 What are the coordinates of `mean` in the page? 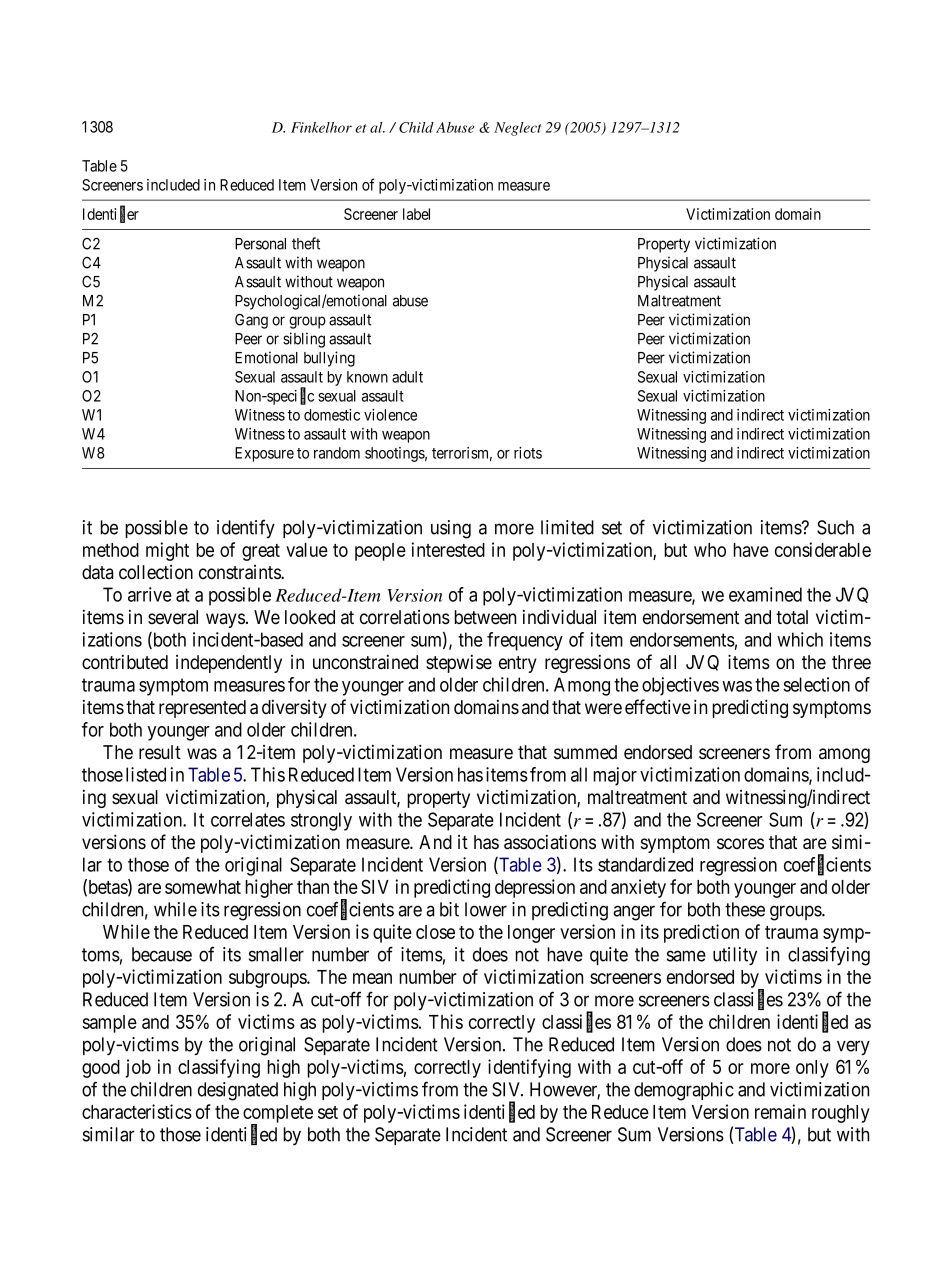 It's located at (372, 978).
